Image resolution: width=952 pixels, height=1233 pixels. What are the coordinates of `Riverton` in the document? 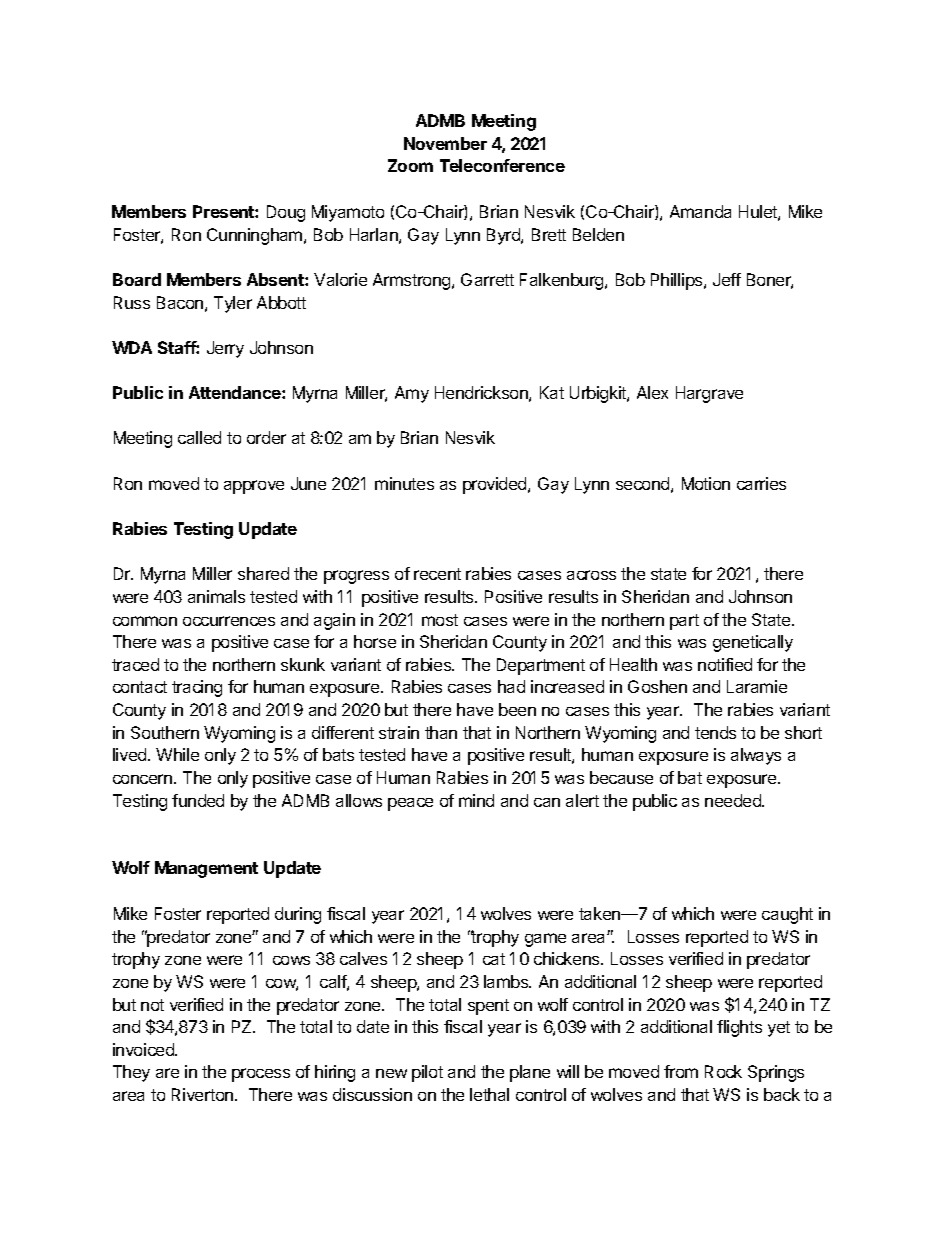 It's located at (202, 1094).
